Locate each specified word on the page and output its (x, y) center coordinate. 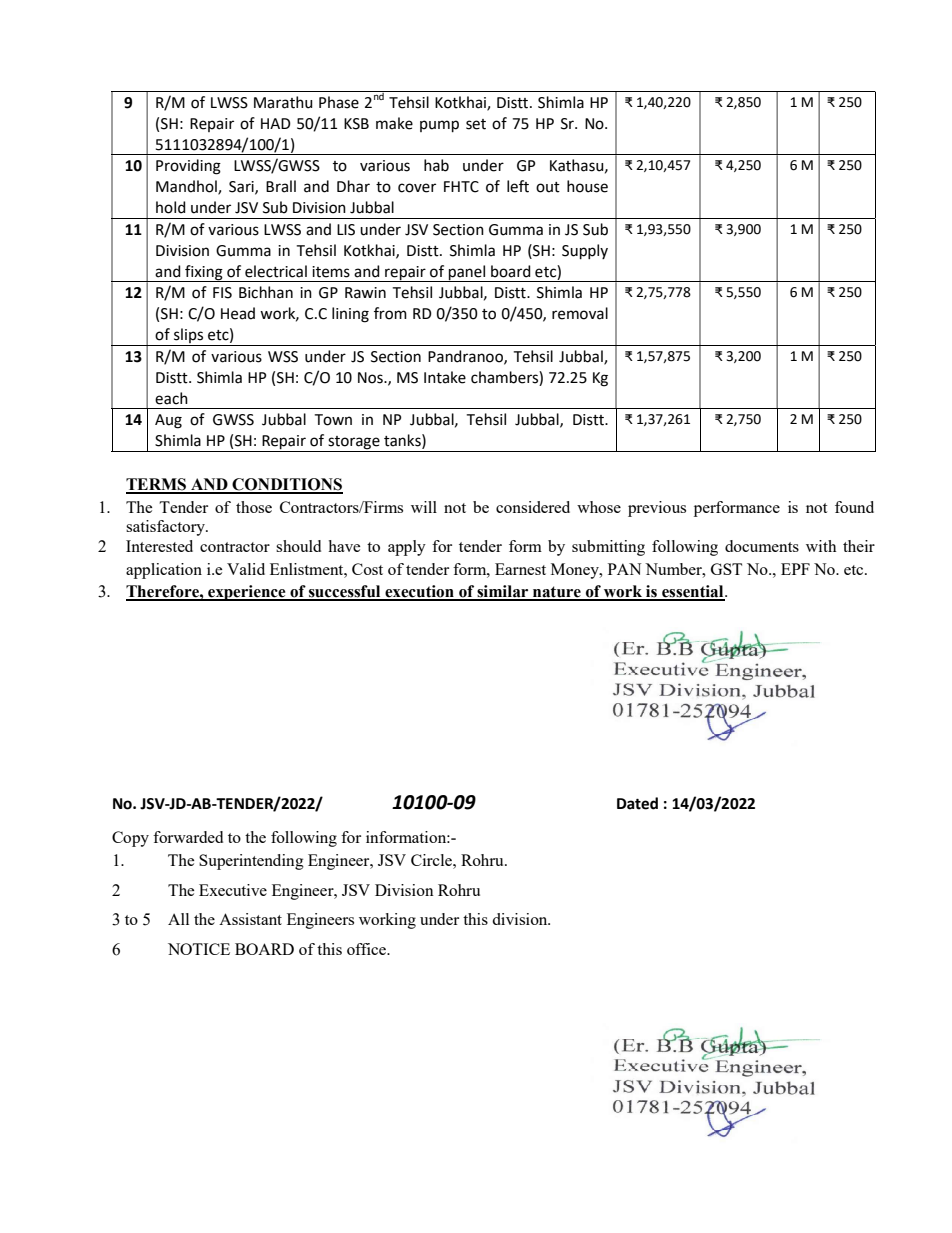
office (368, 949)
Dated (637, 803)
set (476, 124)
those (254, 507)
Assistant (250, 919)
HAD (276, 123)
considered (533, 507)
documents (762, 546)
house (587, 186)
